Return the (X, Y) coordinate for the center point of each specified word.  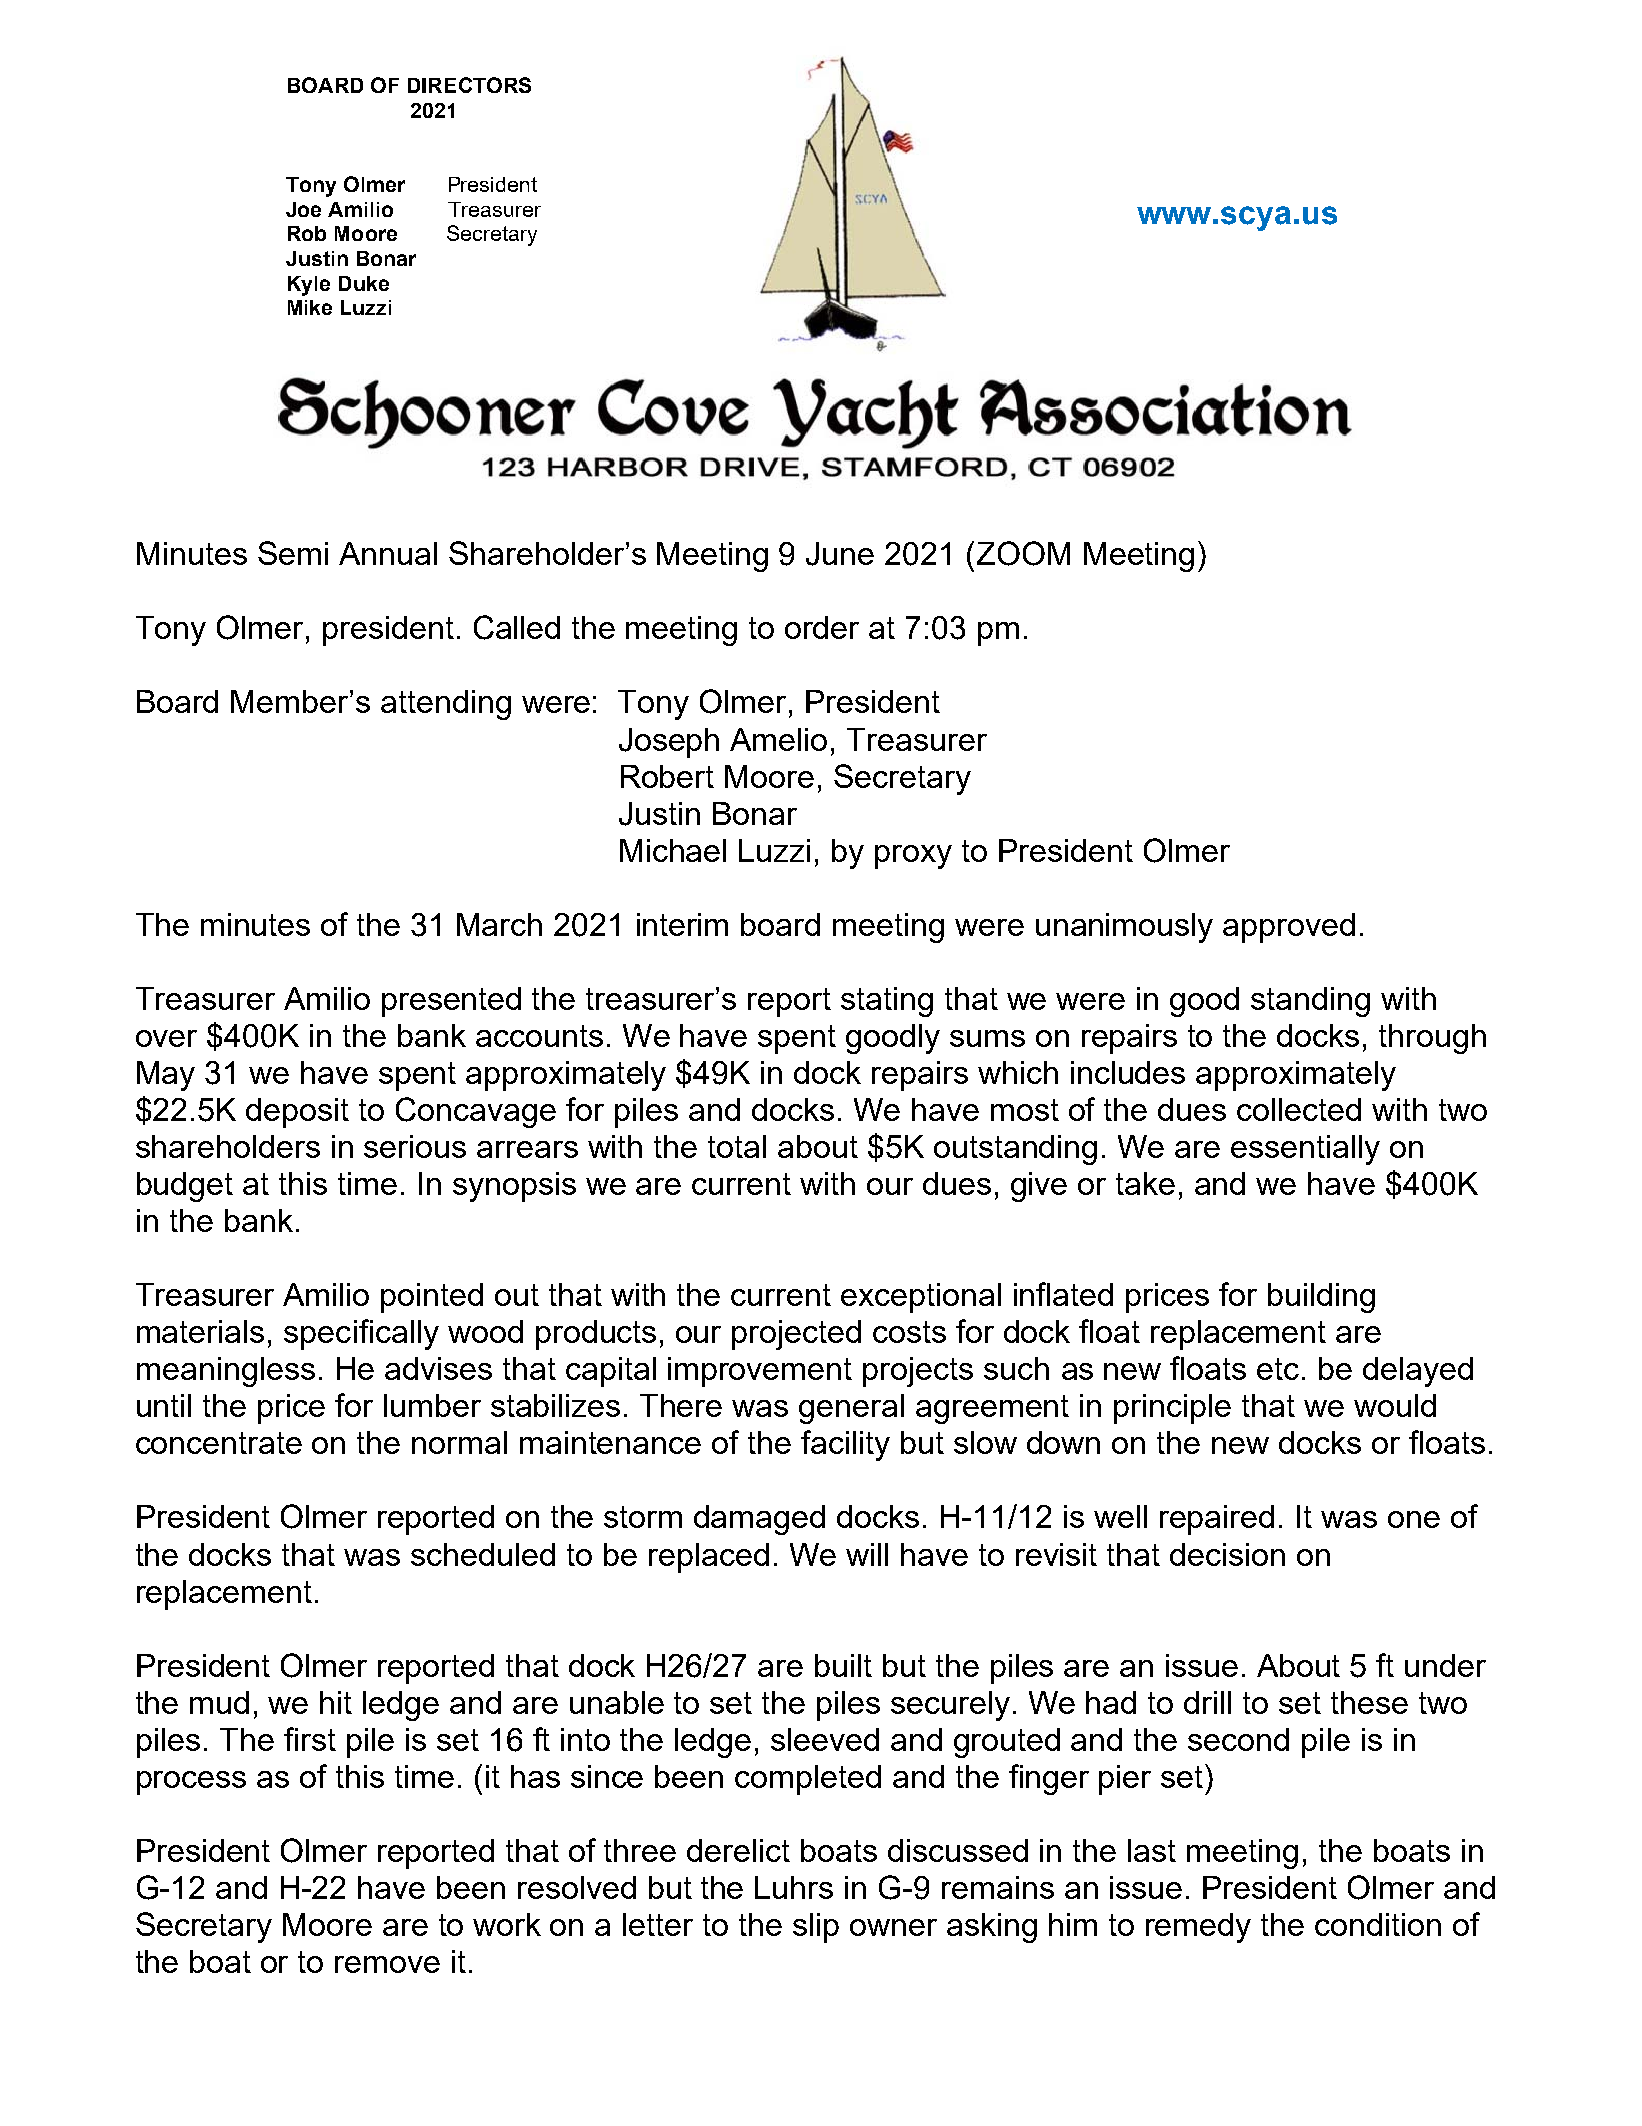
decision (1227, 1554)
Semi (293, 553)
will (867, 1554)
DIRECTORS (469, 85)
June (840, 554)
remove (387, 1964)
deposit (297, 1113)
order (822, 627)
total (737, 1146)
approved (1289, 928)
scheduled (483, 1554)
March (499, 924)
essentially (1305, 1150)
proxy (913, 857)
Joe (303, 209)
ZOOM (1023, 553)
